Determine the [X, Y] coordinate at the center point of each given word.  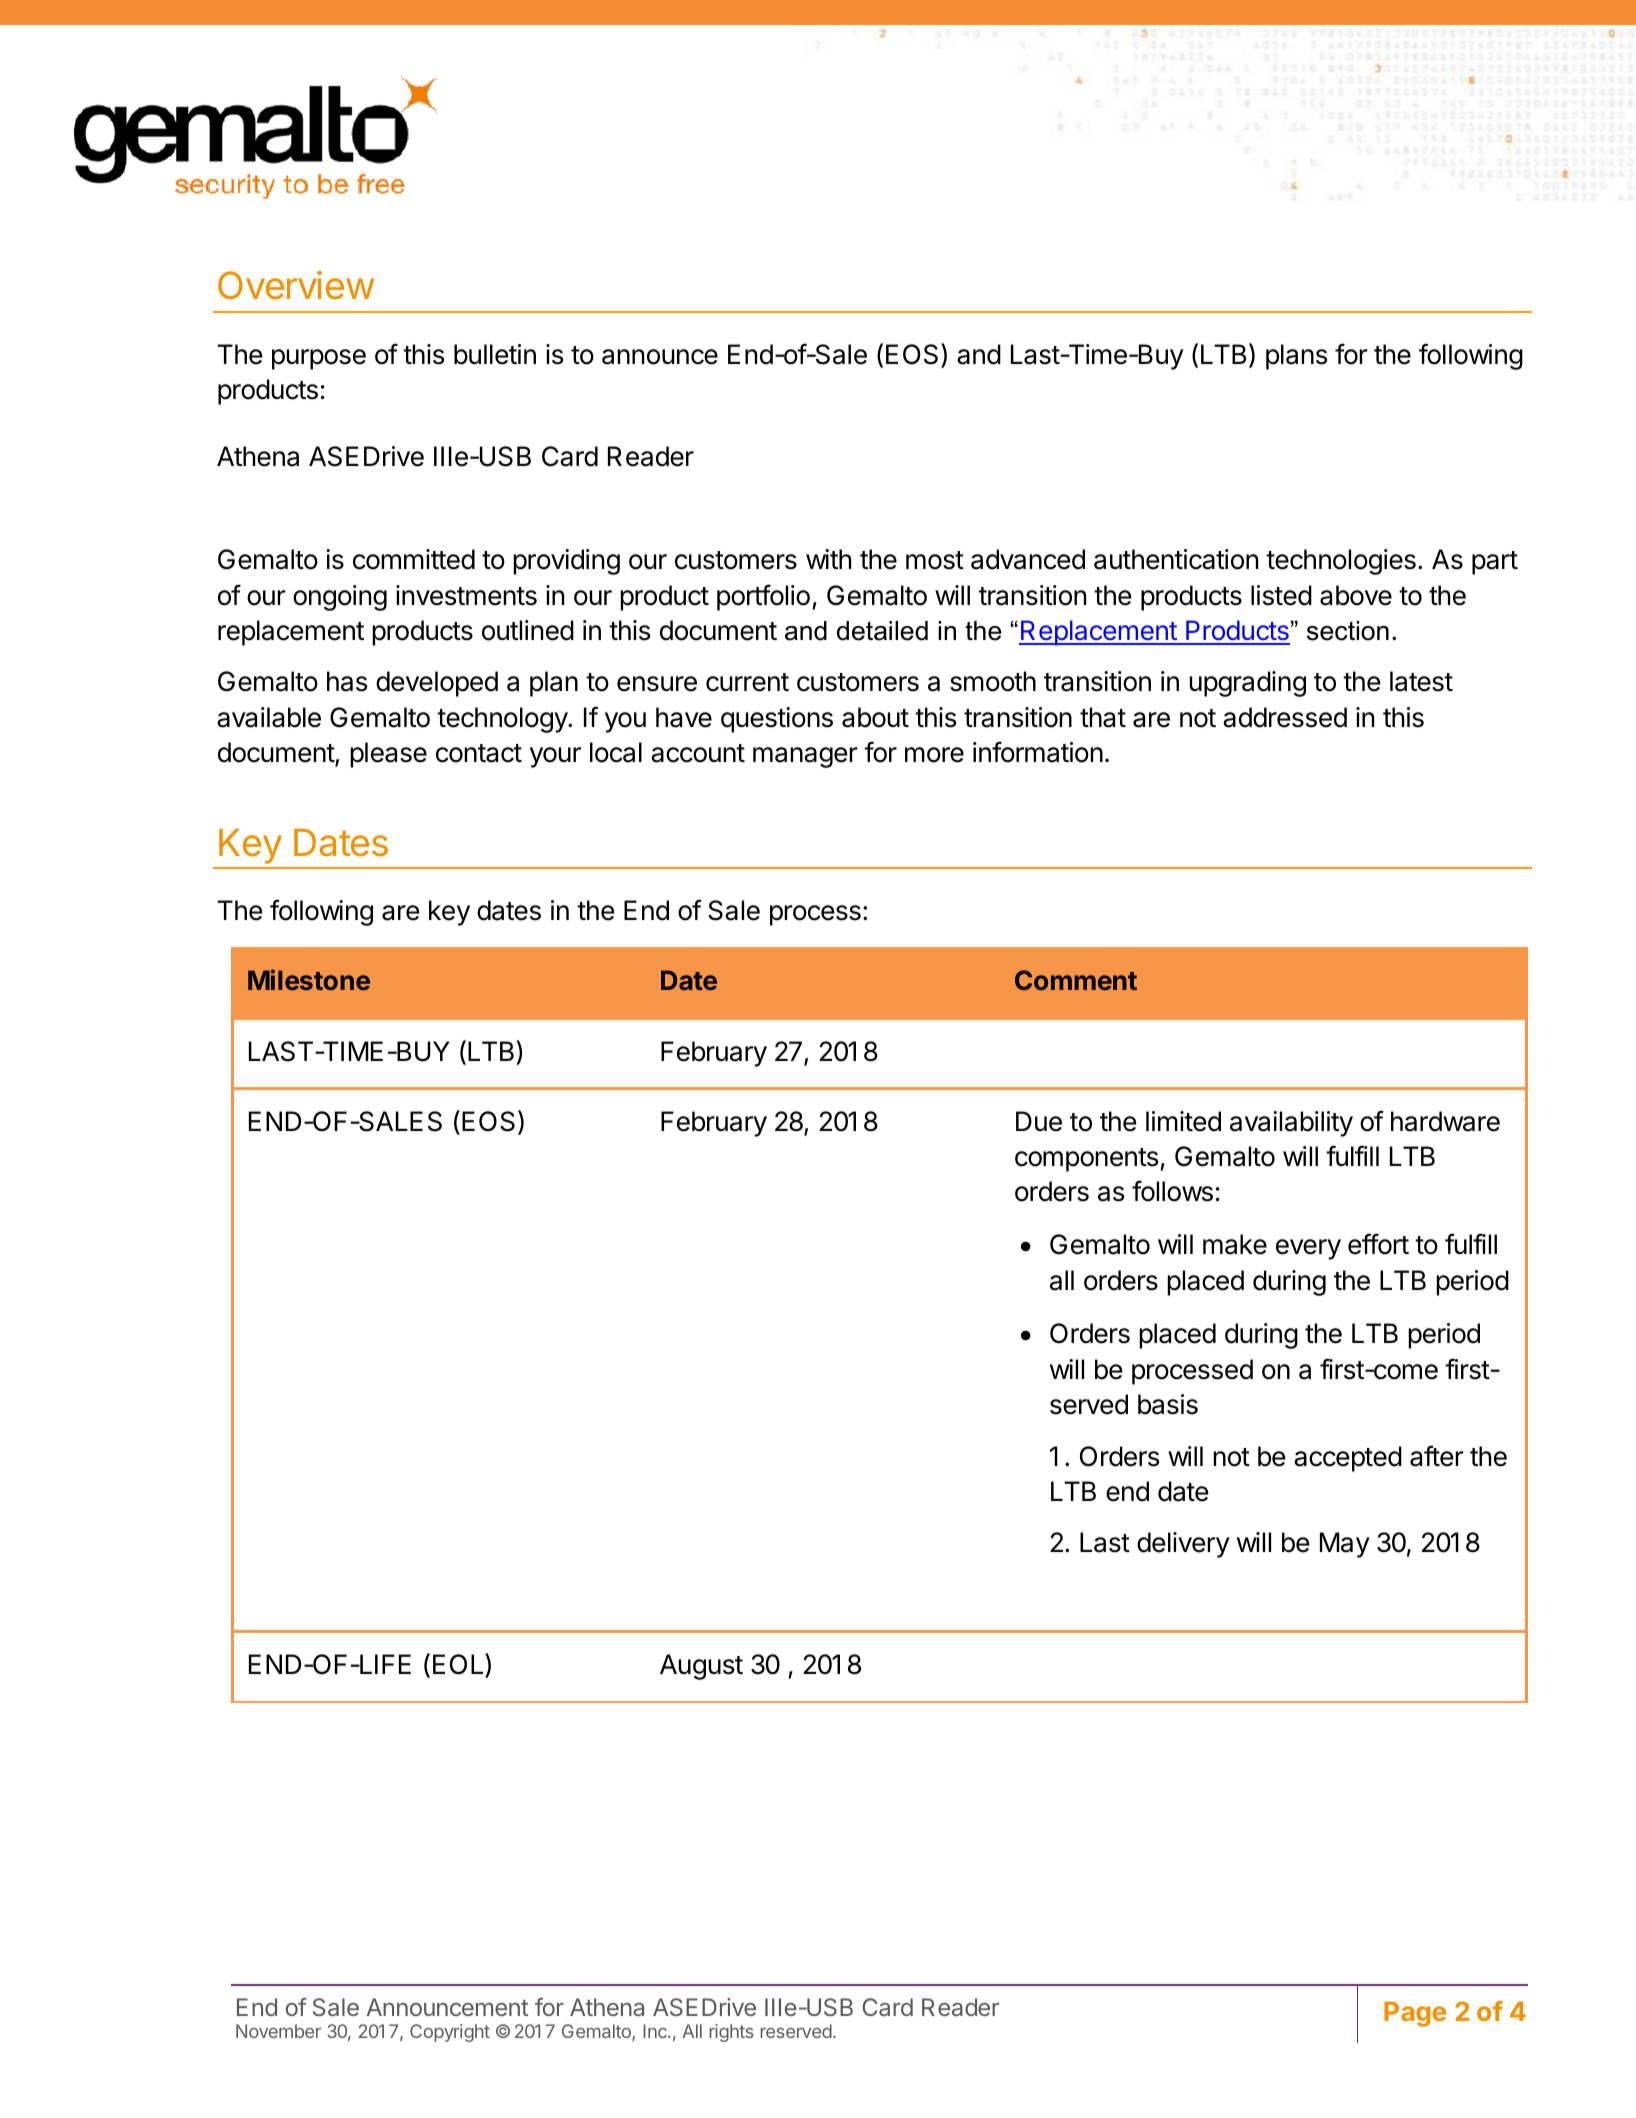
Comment [1076, 980]
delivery [1183, 1545]
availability [1291, 1124]
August [701, 1667]
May [1345, 1545]
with [828, 559]
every [1308, 1249]
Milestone [309, 979]
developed [437, 684]
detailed [882, 631]
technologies [1341, 562]
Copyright [450, 2033]
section [1348, 631]
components [1086, 1160]
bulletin [495, 354]
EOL [459, 1665]
